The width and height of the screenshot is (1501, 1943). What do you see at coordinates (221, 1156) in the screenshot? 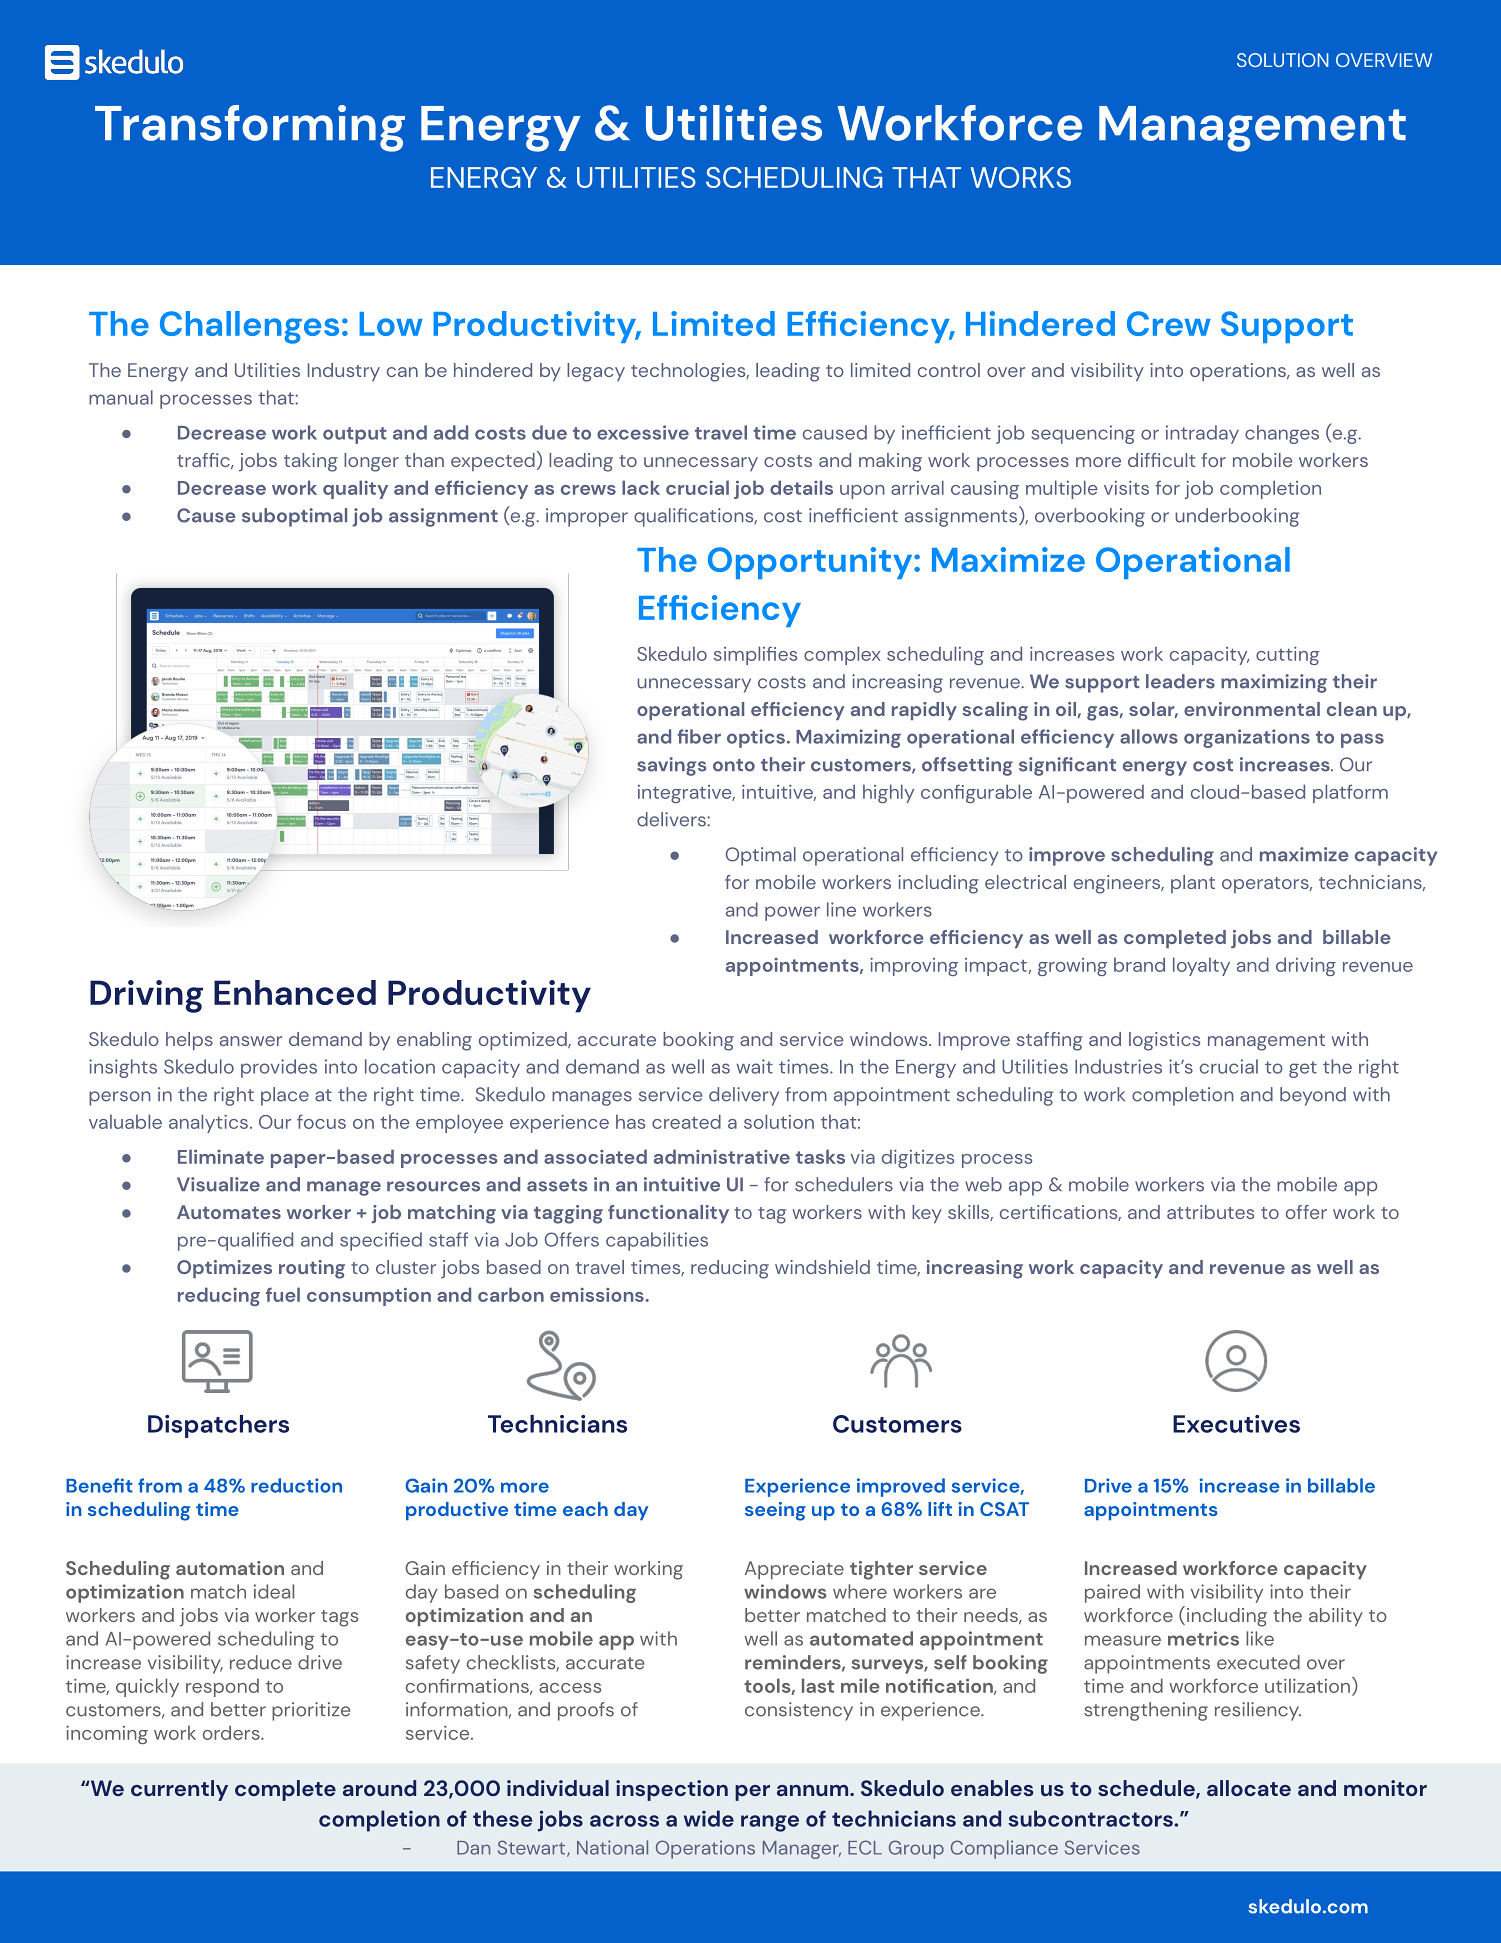
I see `Eliminate` at bounding box center [221, 1156].
